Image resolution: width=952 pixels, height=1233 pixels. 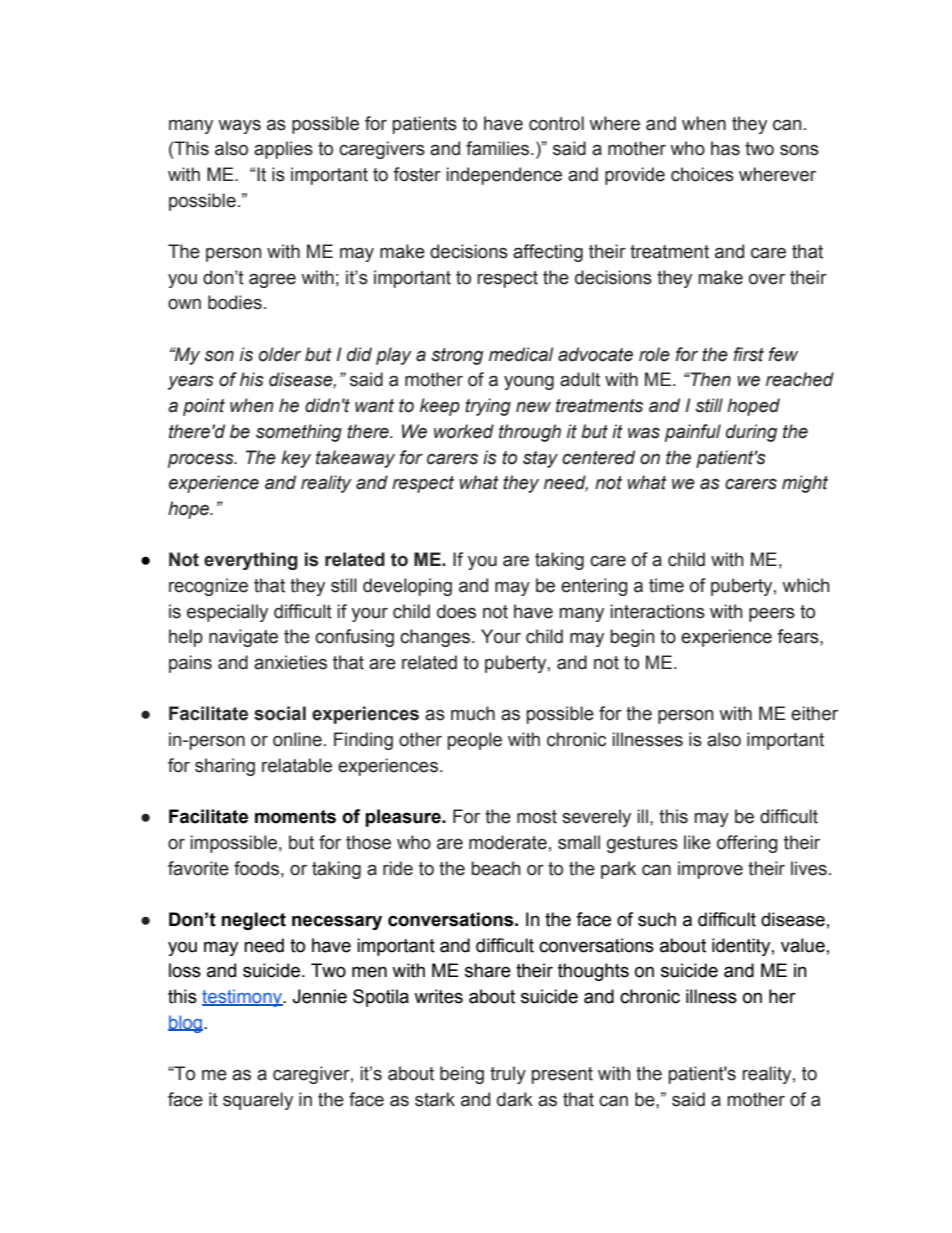 I want to click on truly, so click(x=508, y=1075).
